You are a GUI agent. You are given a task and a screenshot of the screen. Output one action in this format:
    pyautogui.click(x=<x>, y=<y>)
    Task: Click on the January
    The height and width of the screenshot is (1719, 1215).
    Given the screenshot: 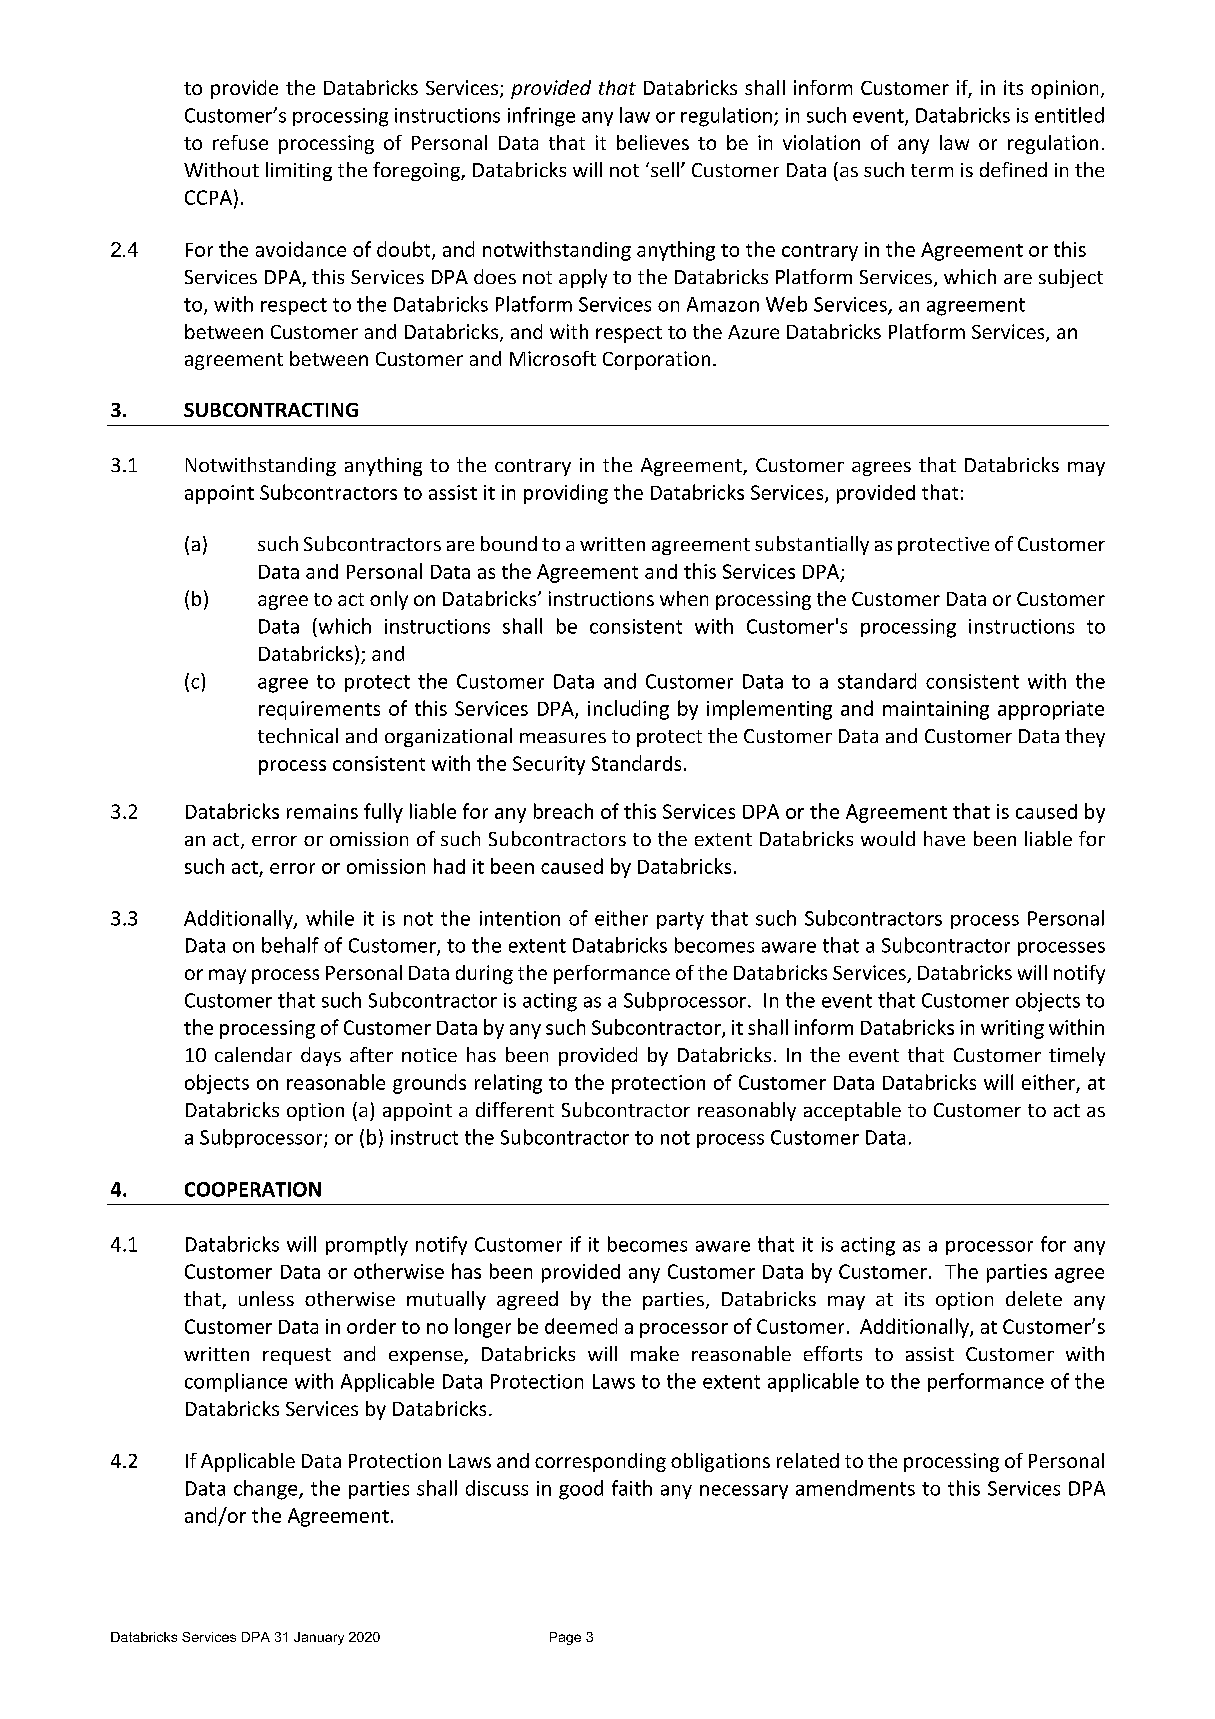 What is the action you would take?
    pyautogui.click(x=319, y=1638)
